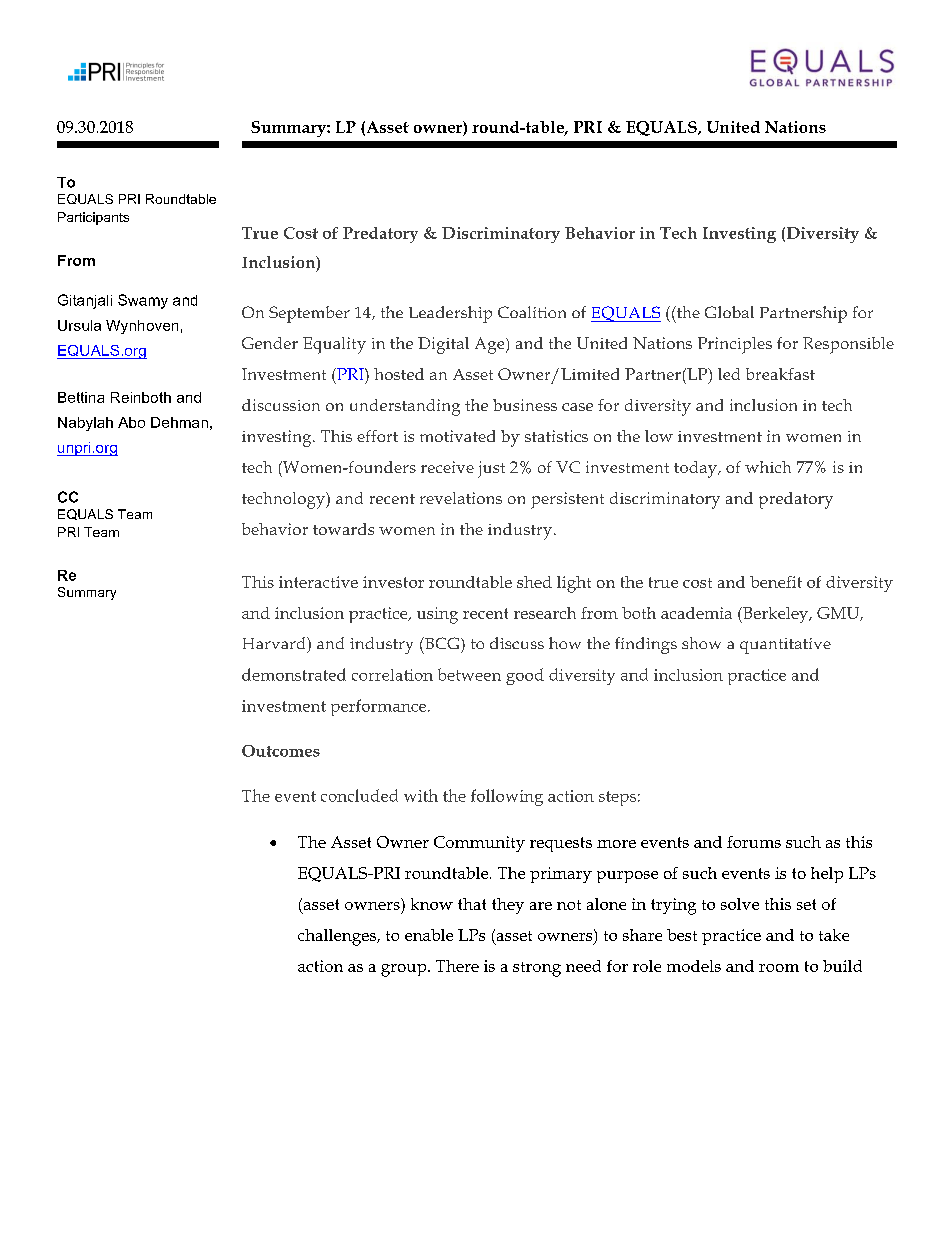  What do you see at coordinates (729, 312) in the page?
I see `Global` at bounding box center [729, 312].
